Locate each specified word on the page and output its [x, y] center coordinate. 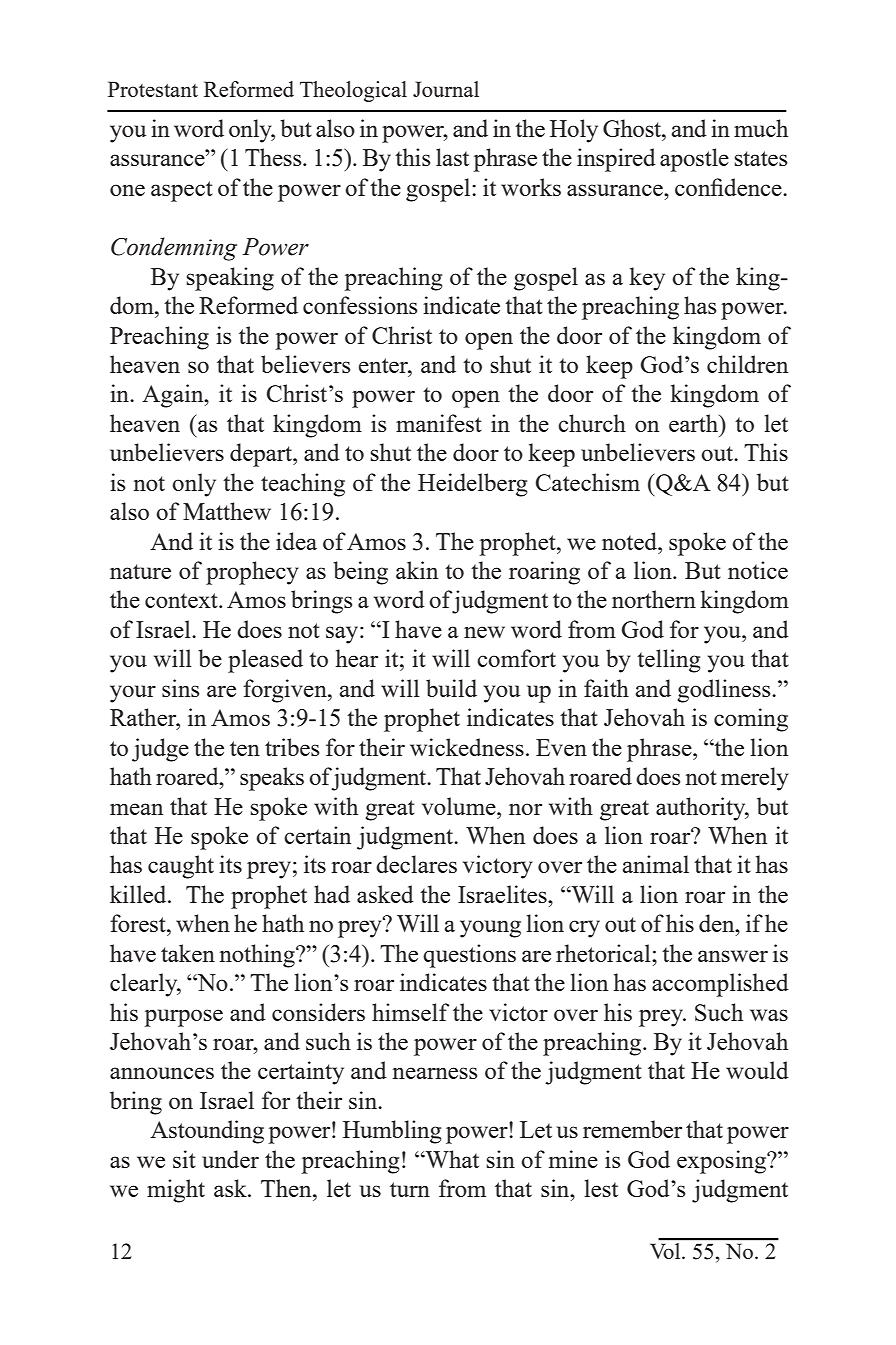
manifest [439, 423]
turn [410, 1189]
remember [632, 1129]
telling [669, 661]
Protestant [153, 89]
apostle [694, 160]
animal [656, 864]
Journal [446, 89]
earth [695, 423]
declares [416, 864]
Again [174, 396]
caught [181, 867]
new [484, 632]
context [182, 600]
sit [184, 1159]
